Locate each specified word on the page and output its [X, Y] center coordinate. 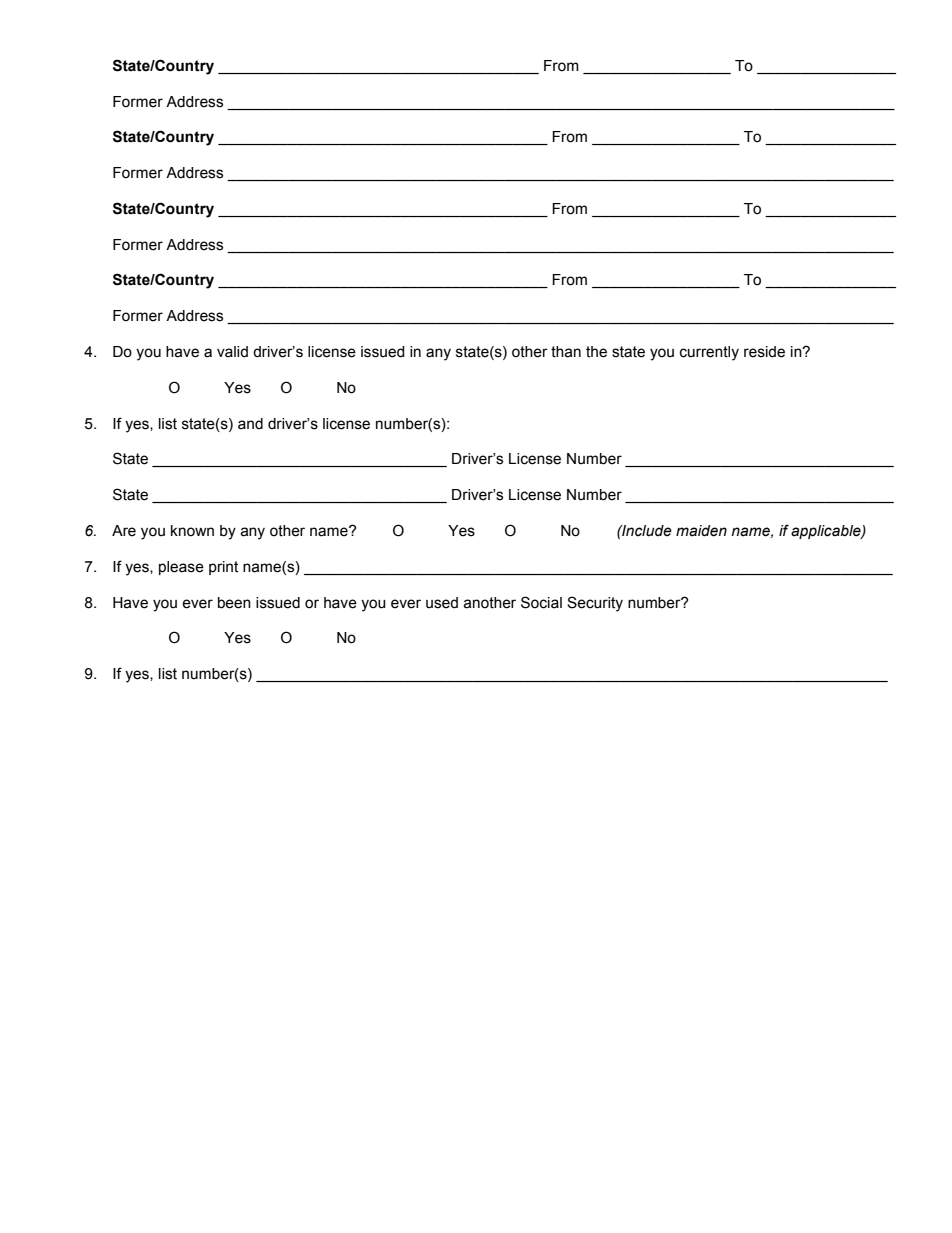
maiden [701, 531]
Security [595, 604]
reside [764, 352]
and [250, 424]
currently [709, 353]
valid [232, 352]
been [234, 603]
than [566, 352]
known [192, 531]
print [223, 568]
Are [124, 531]
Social [541, 602]
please [181, 568]
